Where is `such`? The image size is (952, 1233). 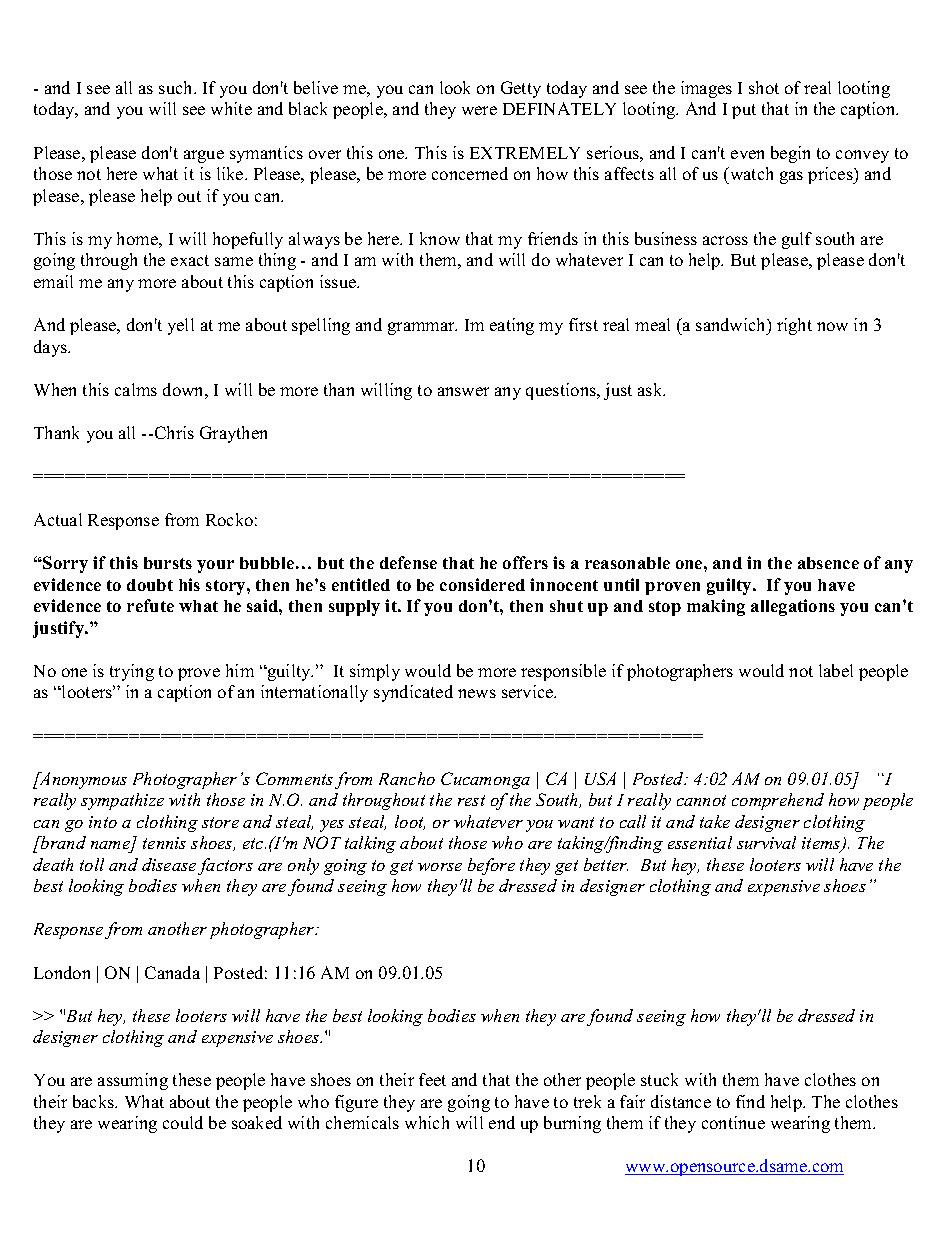 such is located at coordinates (177, 87).
